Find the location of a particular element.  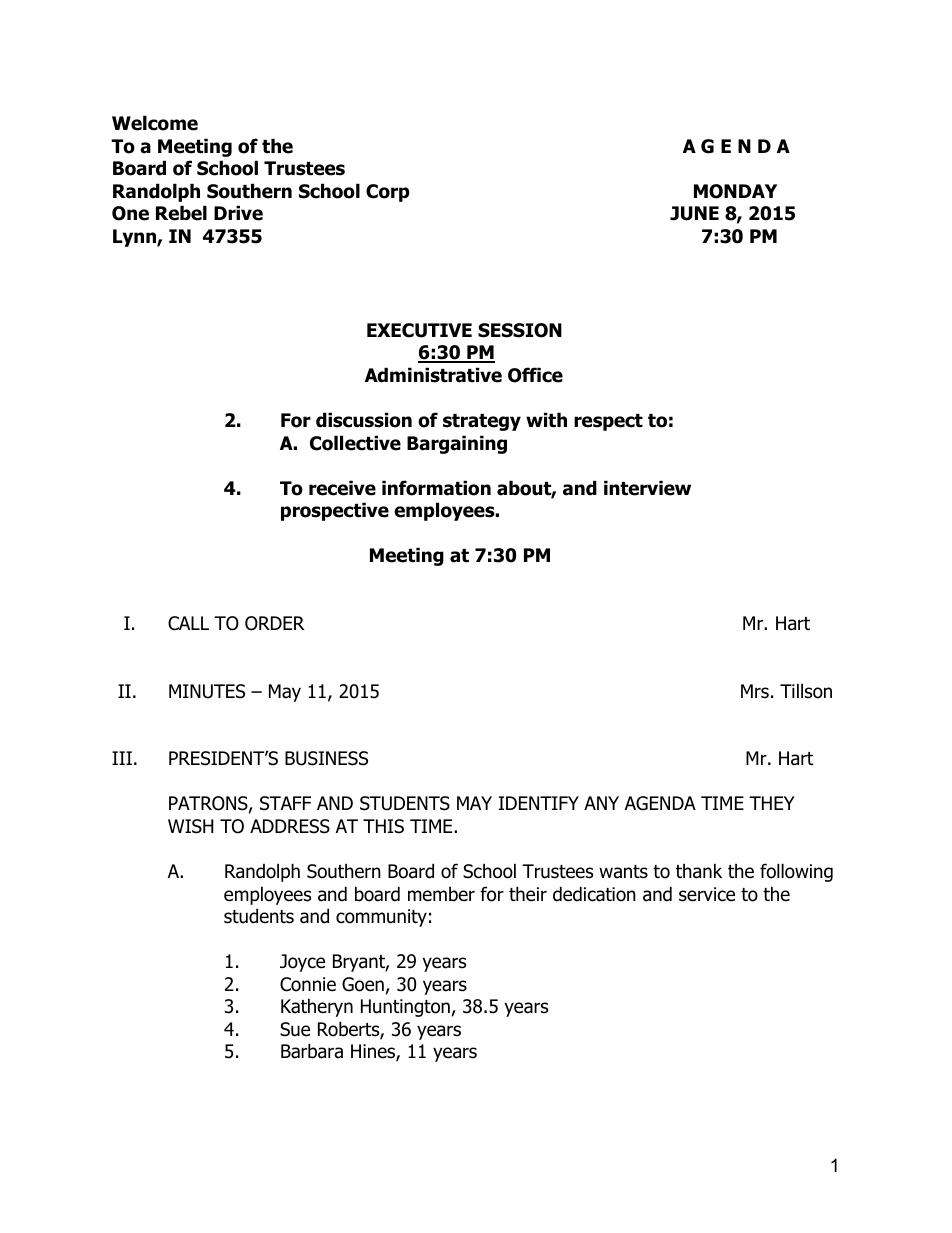

IDENTIFY is located at coordinates (539, 803).
